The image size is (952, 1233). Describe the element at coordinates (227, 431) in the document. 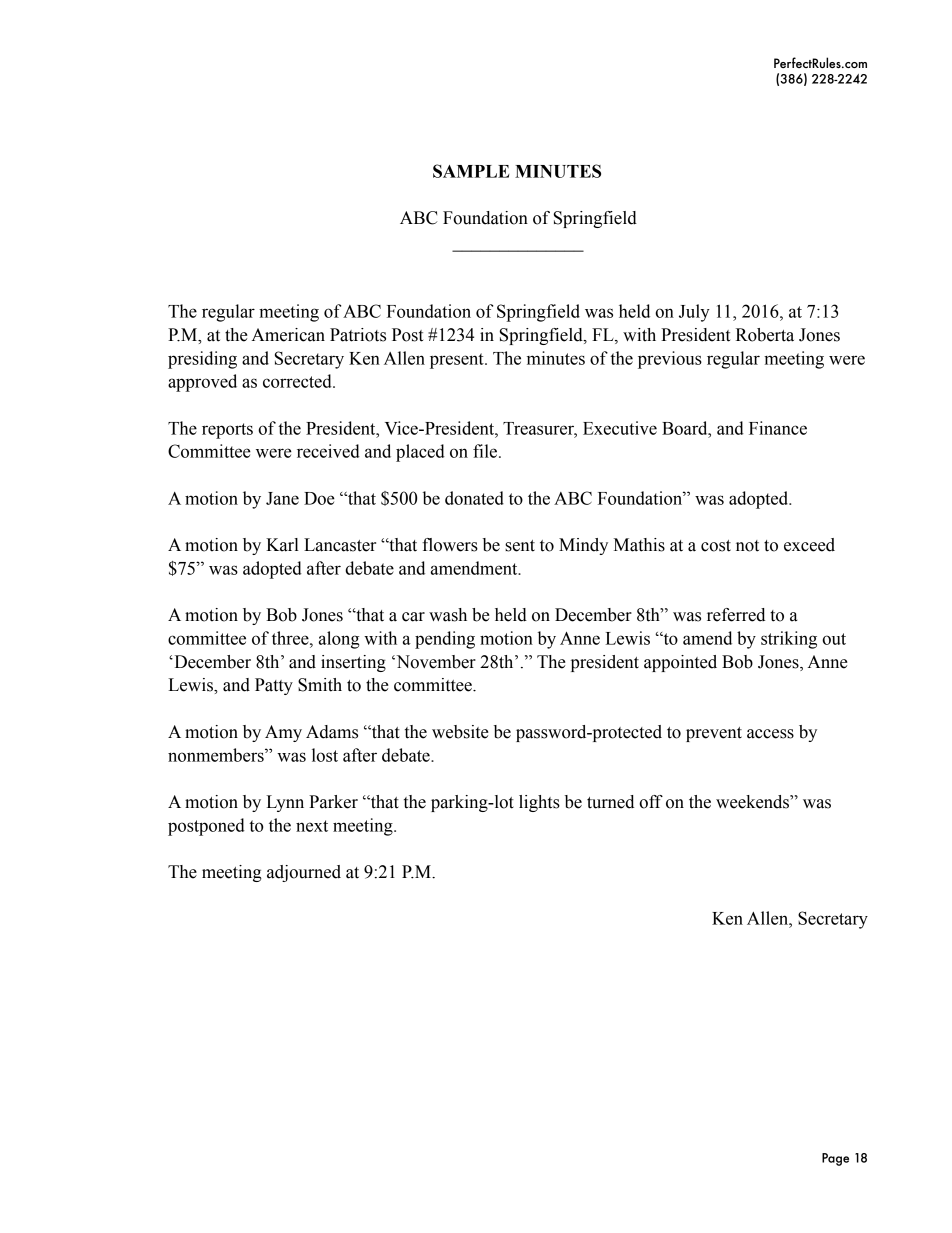

I see `reports` at that location.
